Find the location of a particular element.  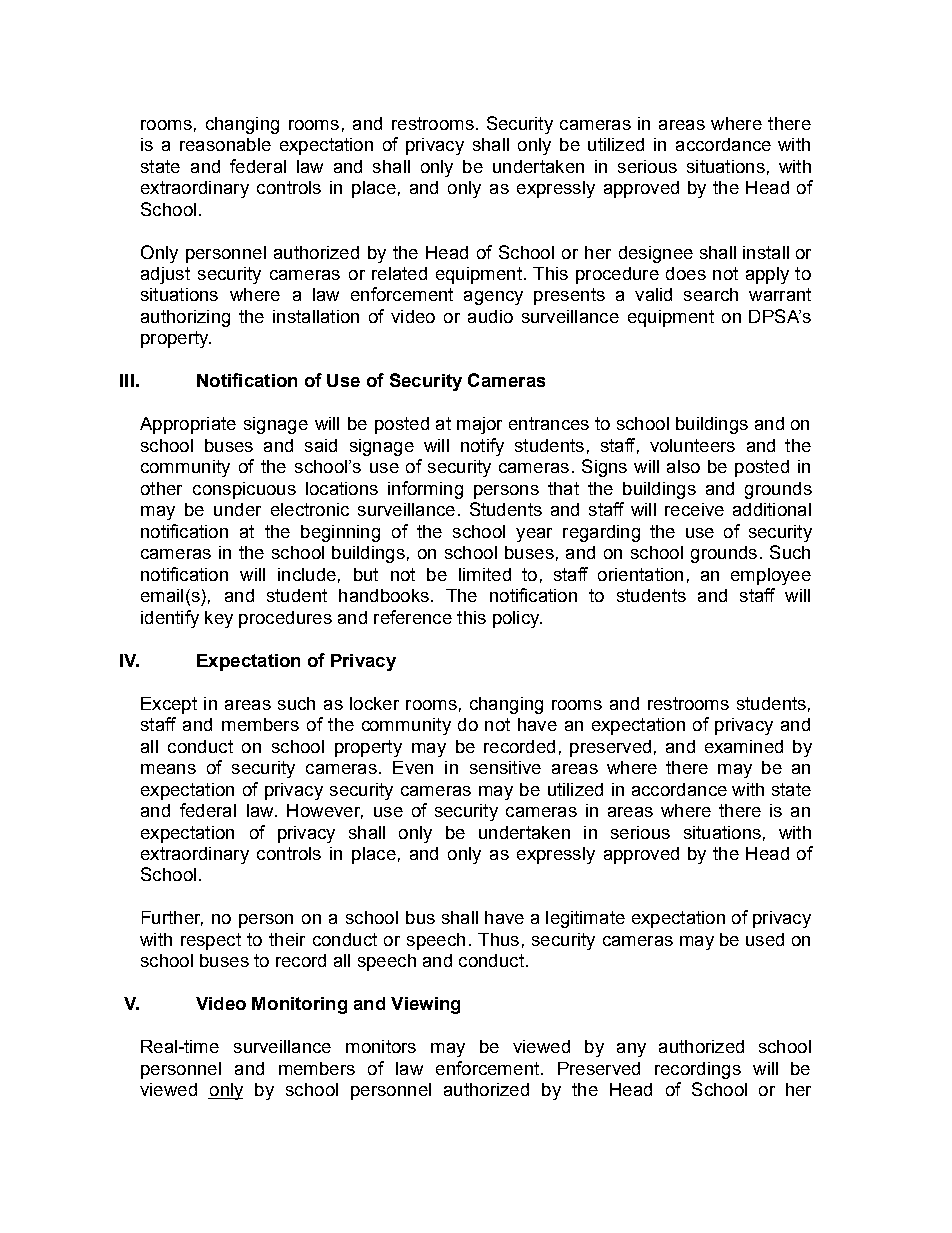

related is located at coordinates (399, 273).
